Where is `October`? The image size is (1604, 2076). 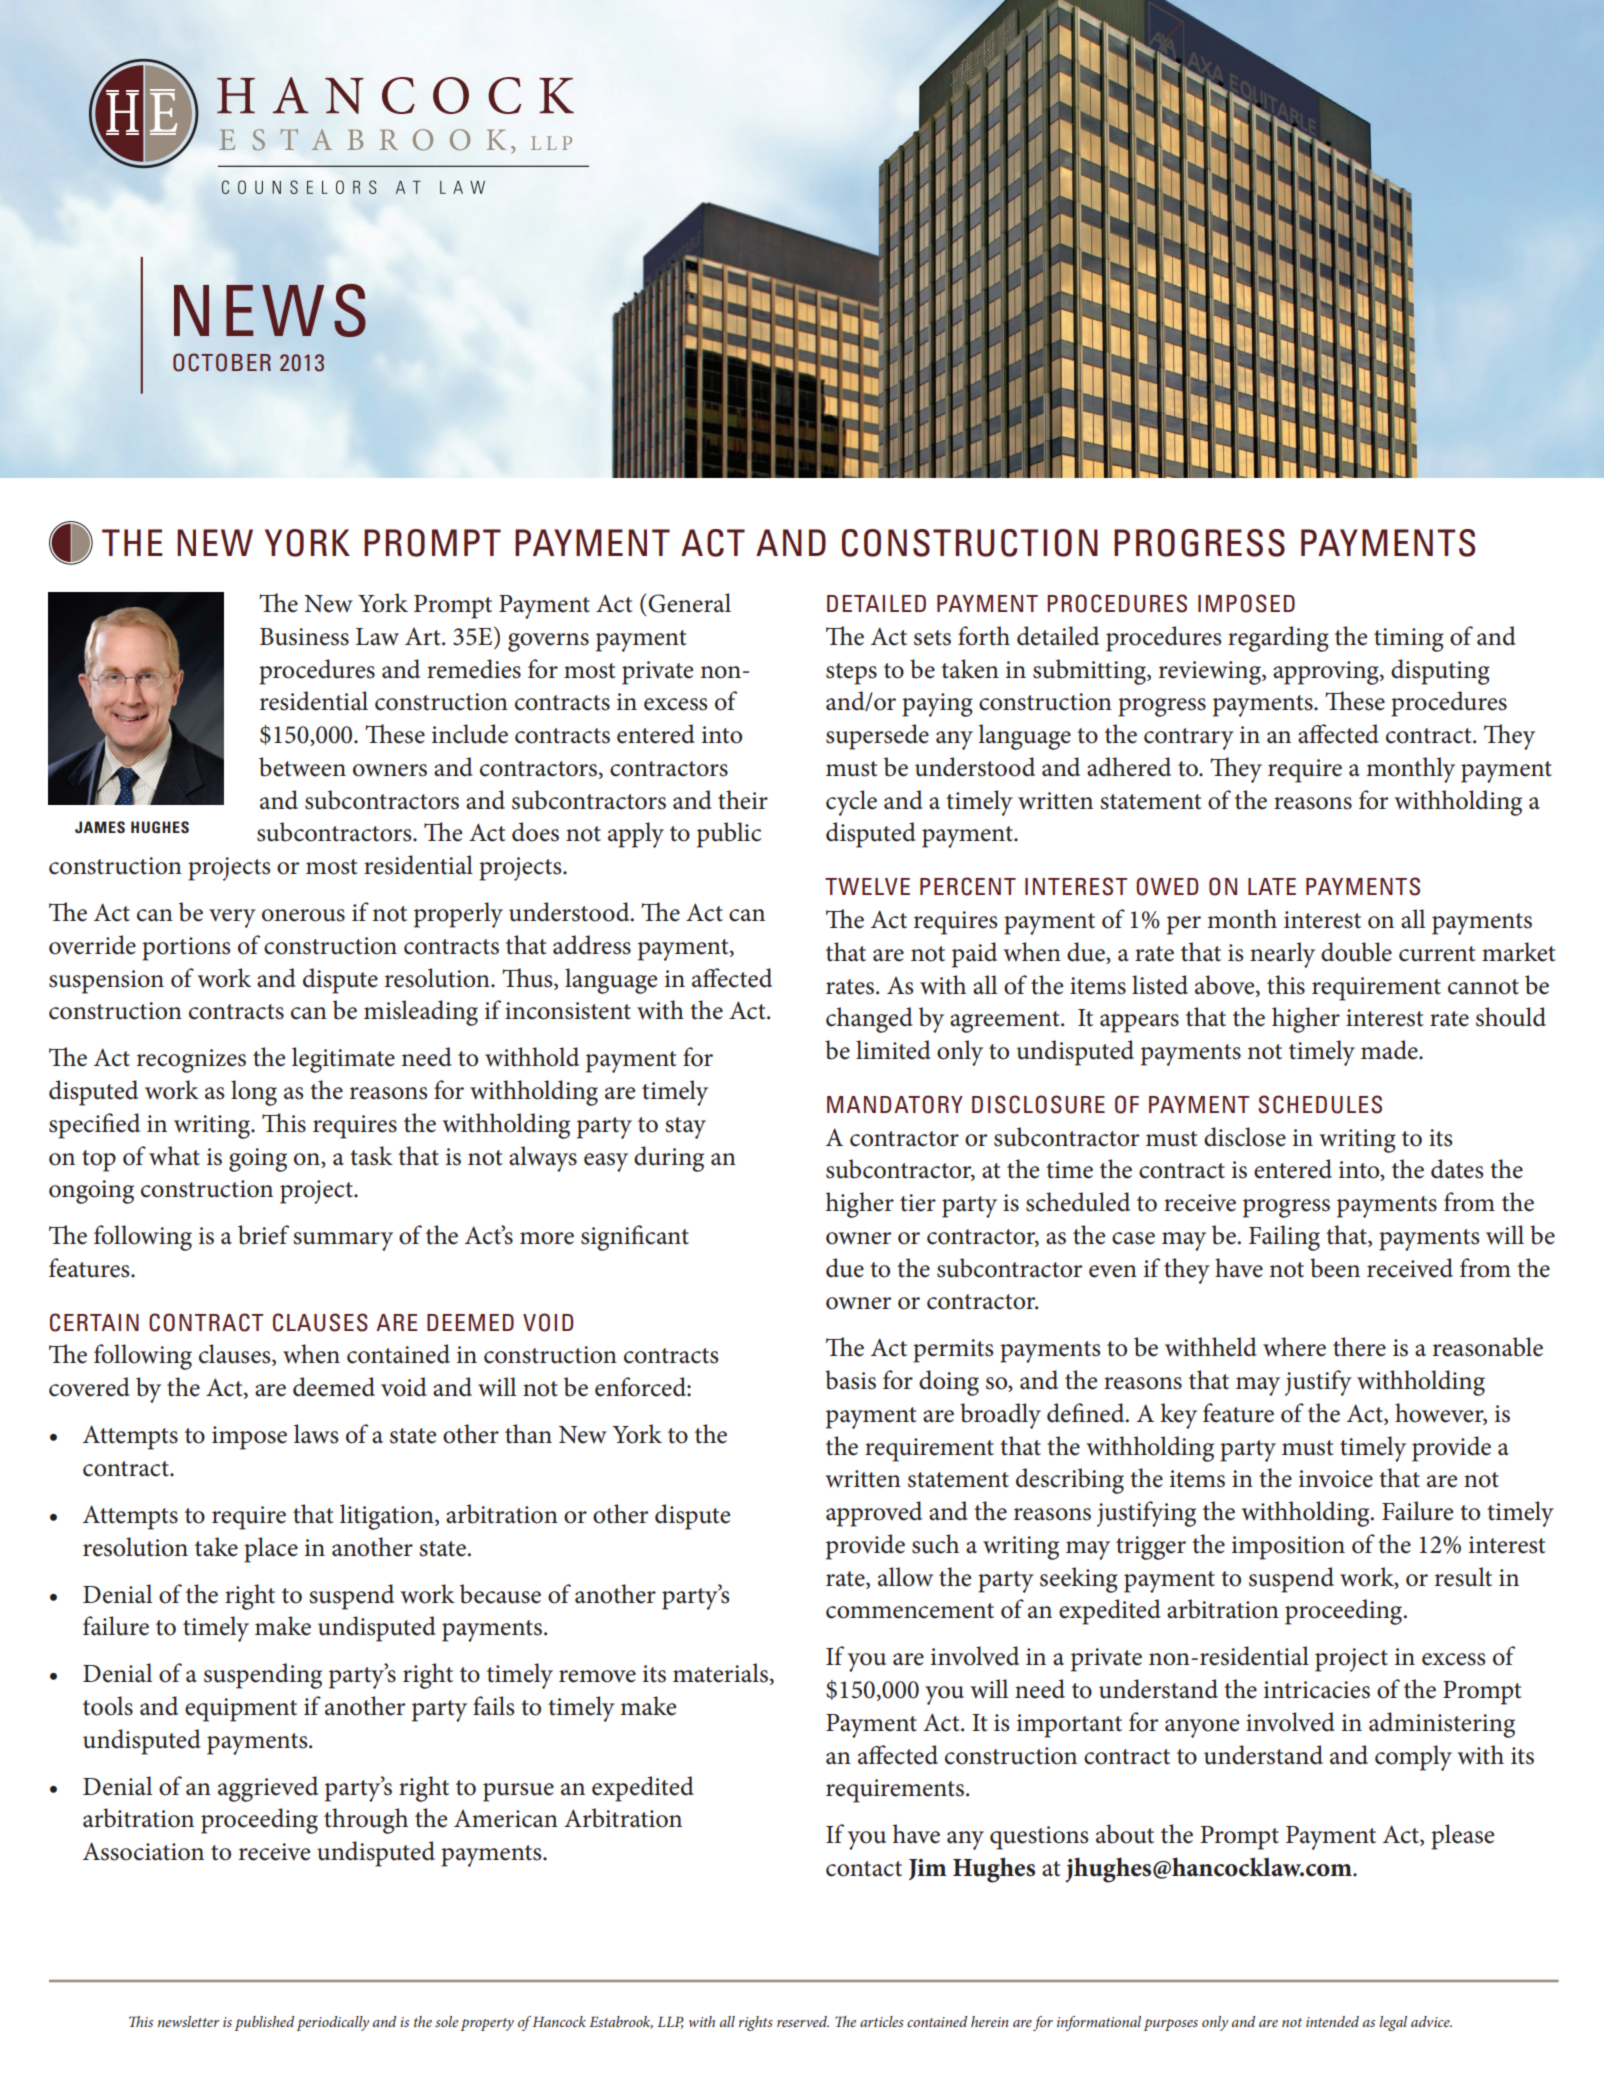
October is located at coordinates (222, 362).
